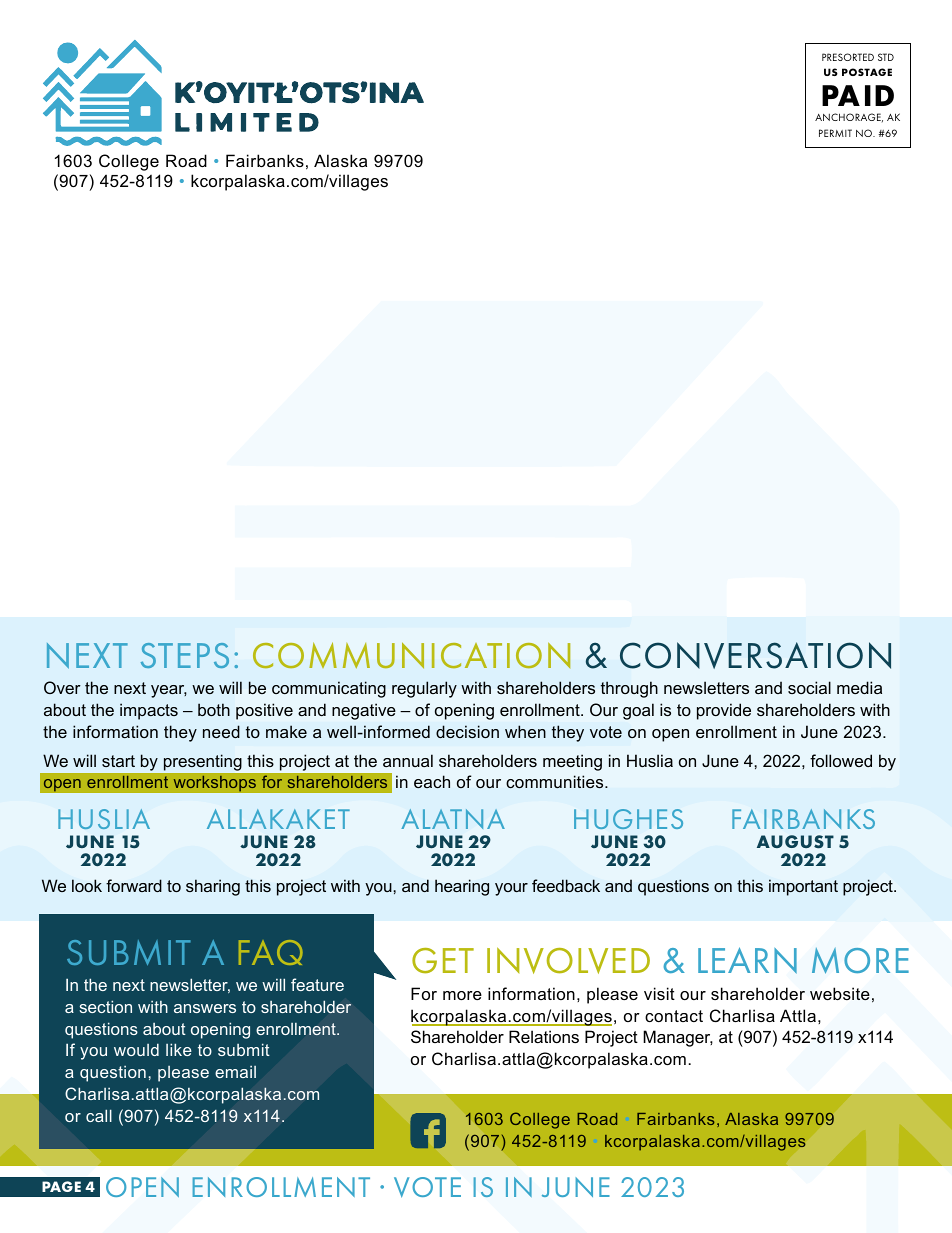  What do you see at coordinates (858, 95) in the page?
I see `PAID` at bounding box center [858, 95].
